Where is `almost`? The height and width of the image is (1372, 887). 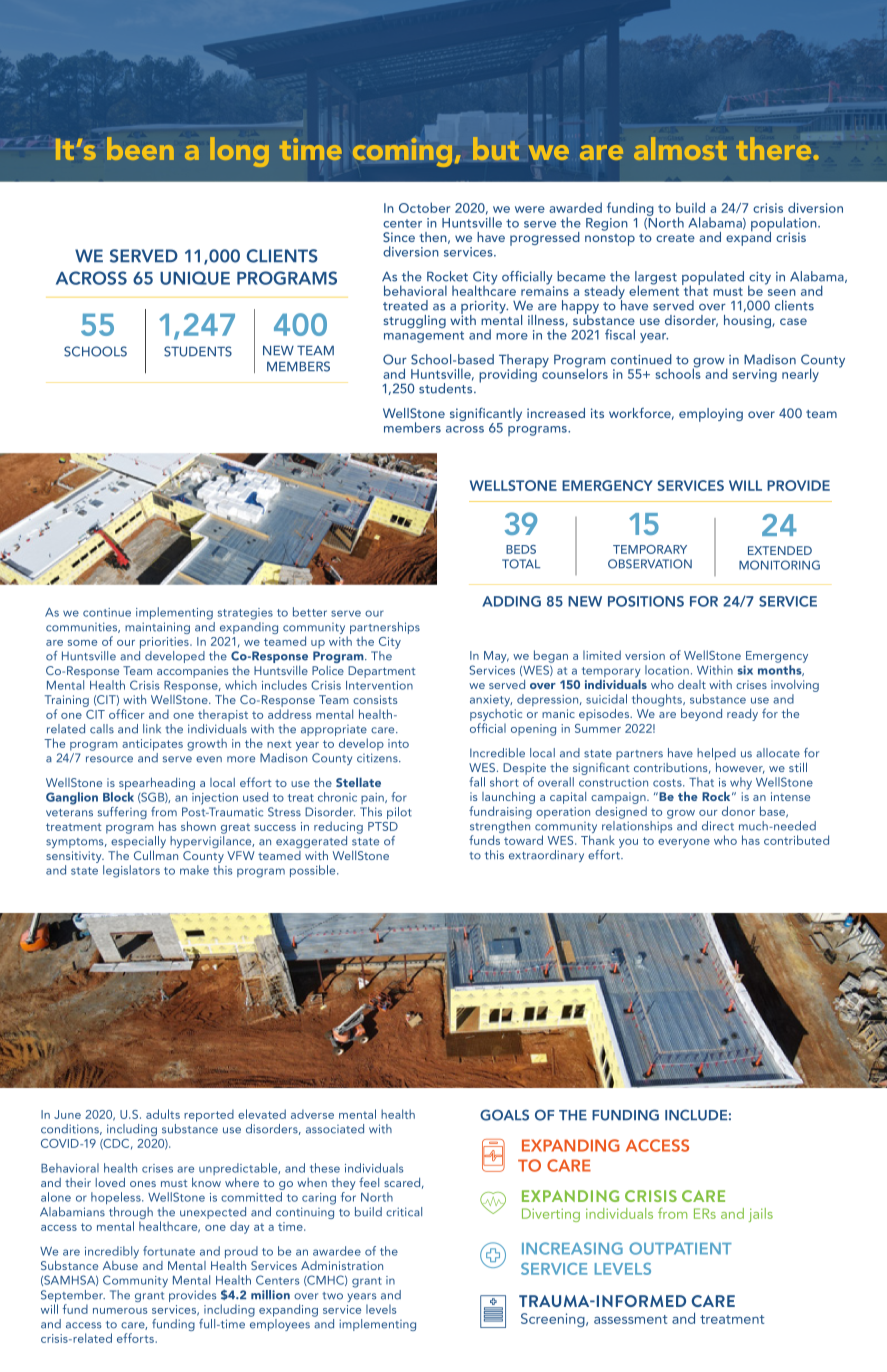 almost is located at coordinates (680, 148).
